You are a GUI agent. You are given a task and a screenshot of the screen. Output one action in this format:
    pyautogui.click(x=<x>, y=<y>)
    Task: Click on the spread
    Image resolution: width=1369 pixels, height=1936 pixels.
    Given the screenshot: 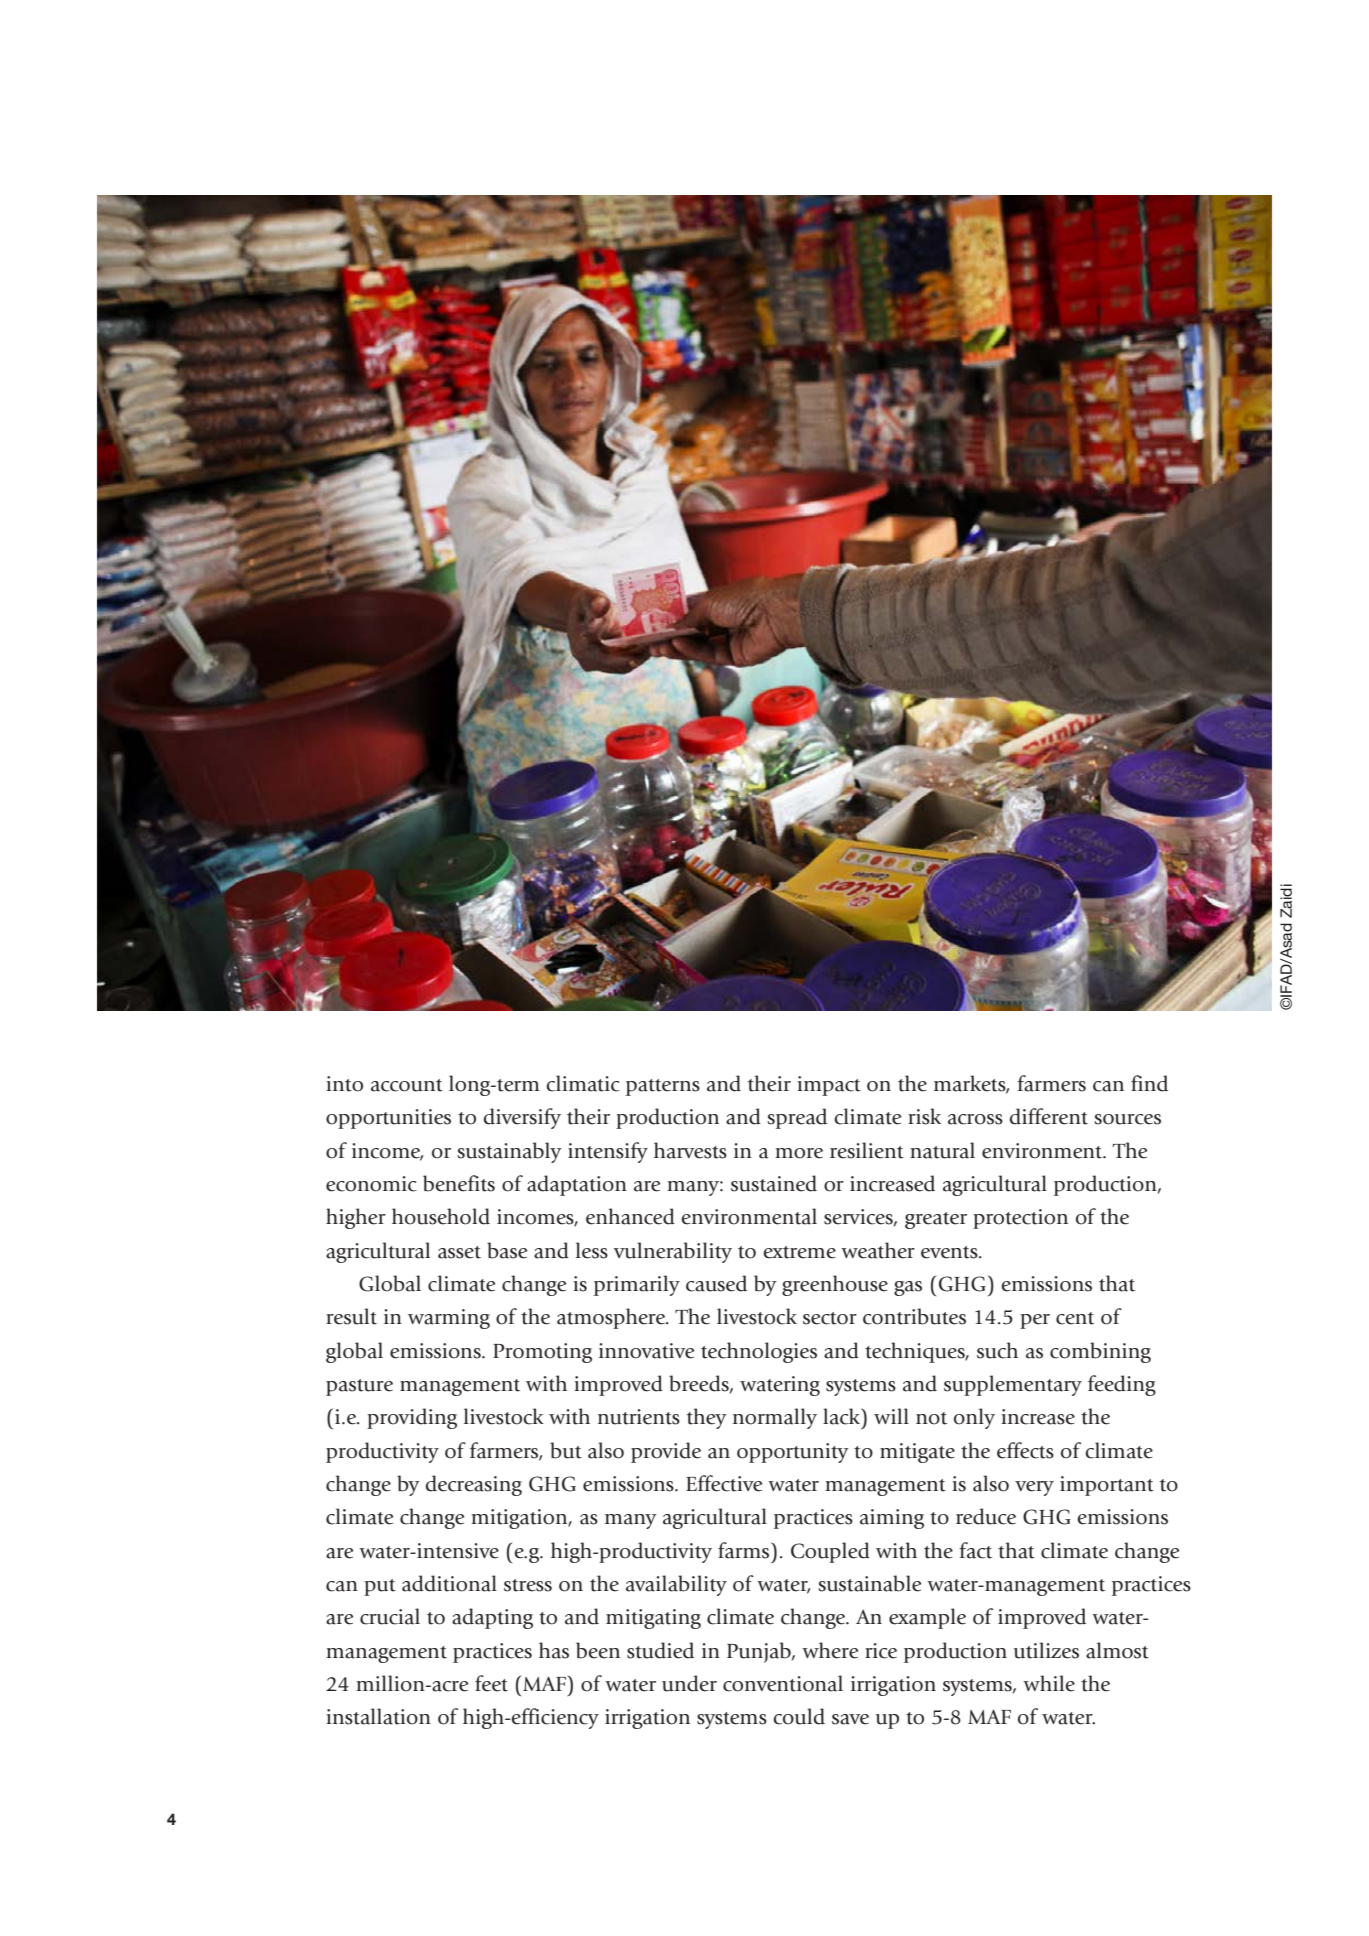 What is the action you would take?
    pyautogui.click(x=797, y=1118)
